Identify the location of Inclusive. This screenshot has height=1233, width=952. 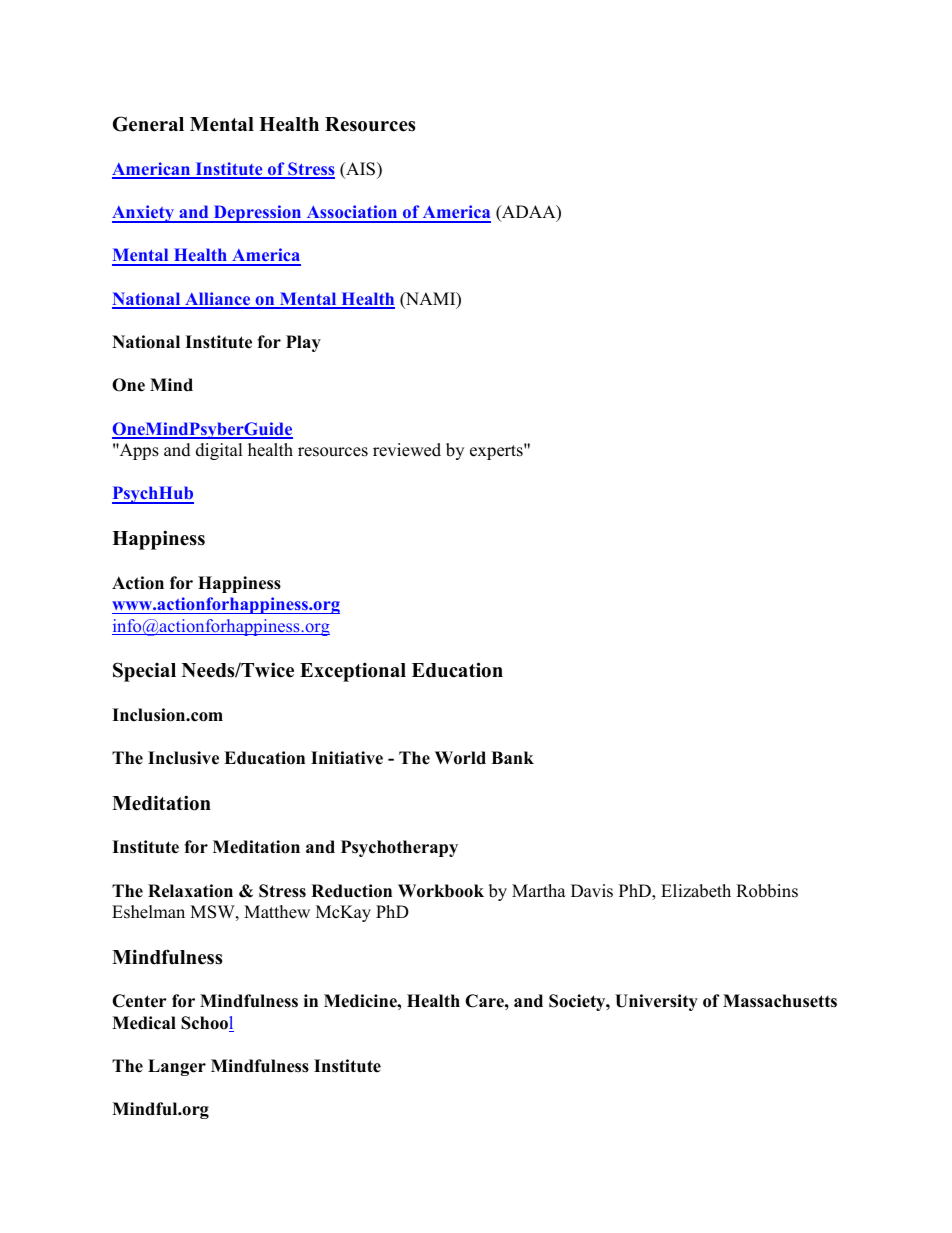
(183, 758).
